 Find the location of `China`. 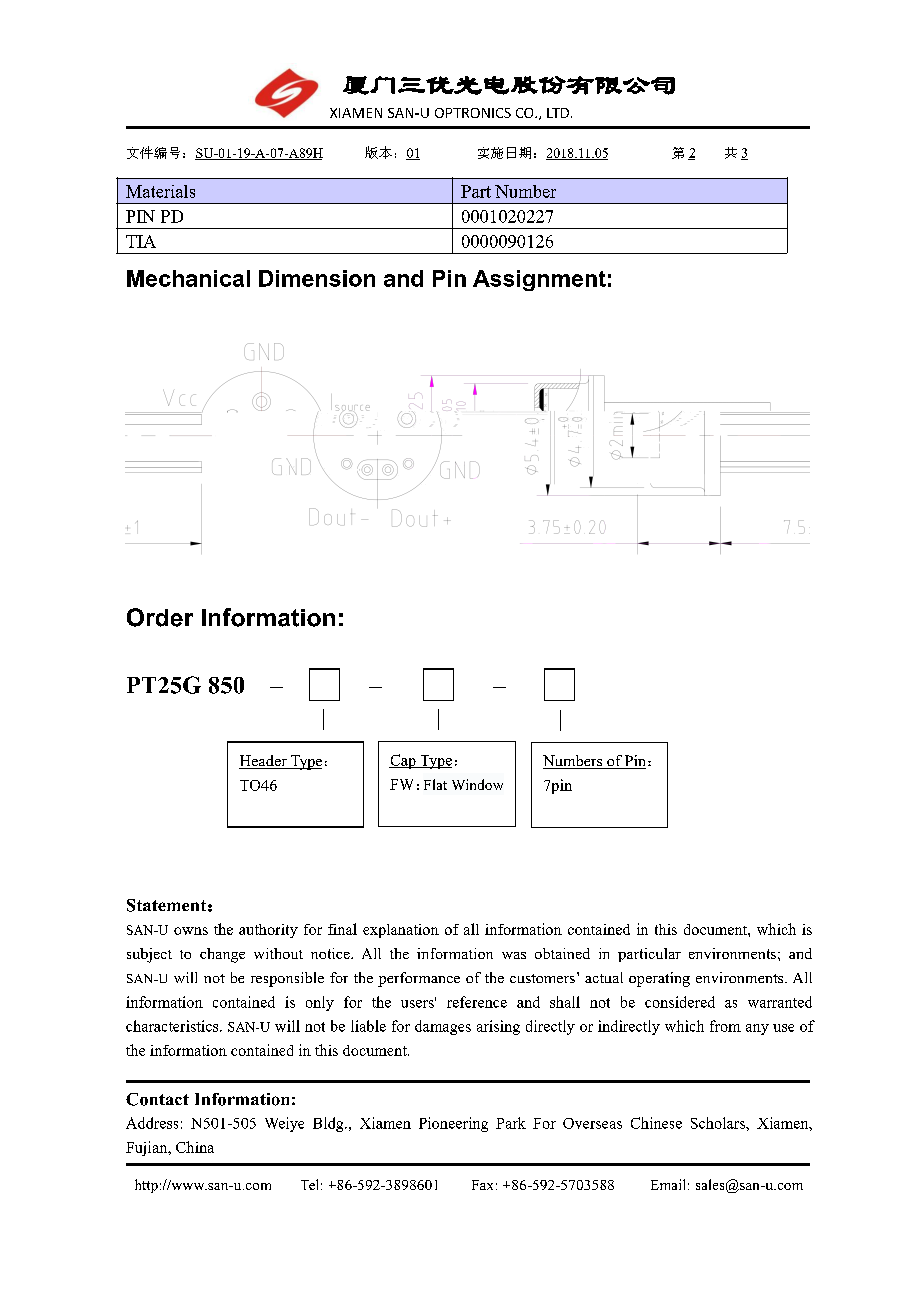

China is located at coordinates (195, 1147).
